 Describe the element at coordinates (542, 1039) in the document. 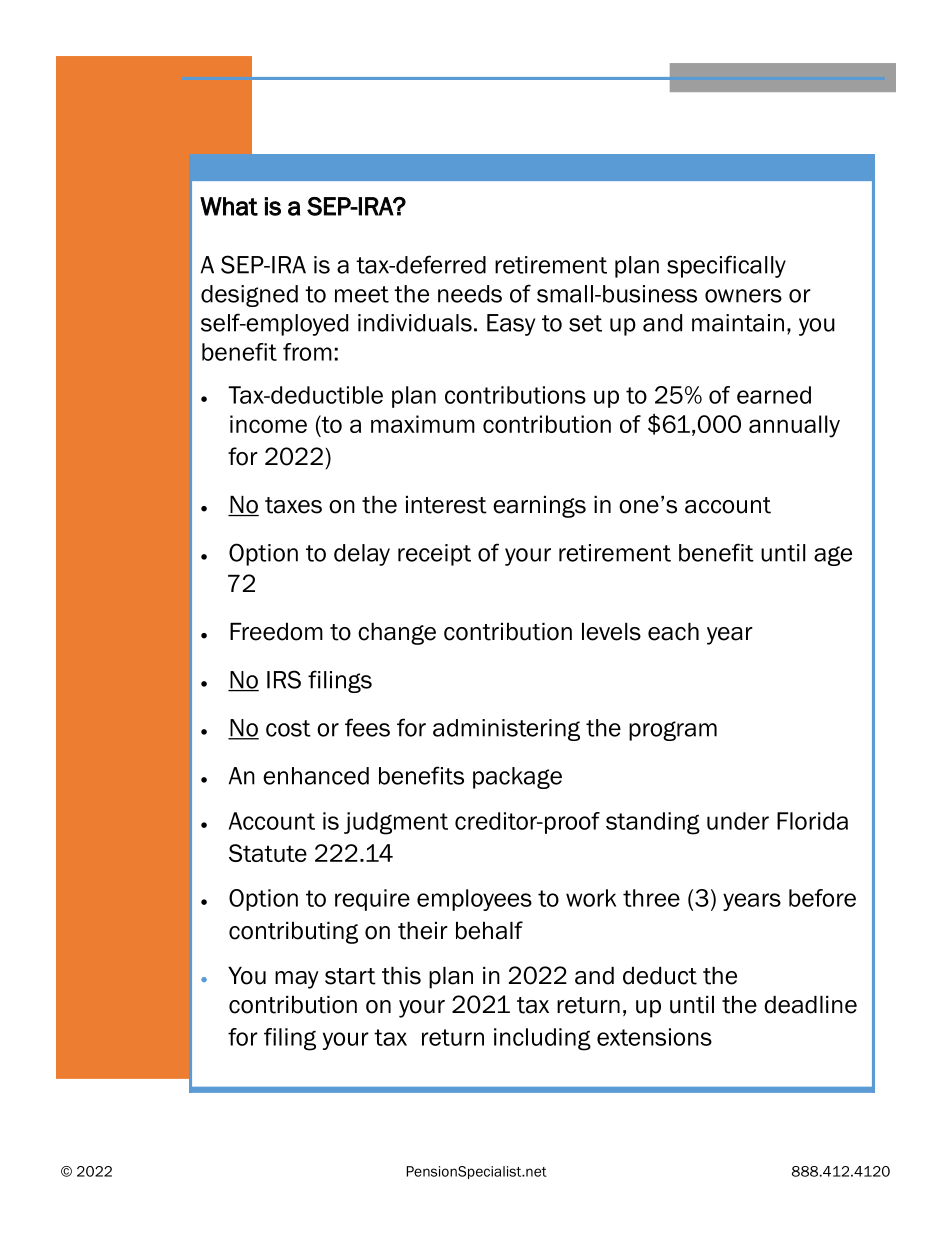

I see `including` at that location.
